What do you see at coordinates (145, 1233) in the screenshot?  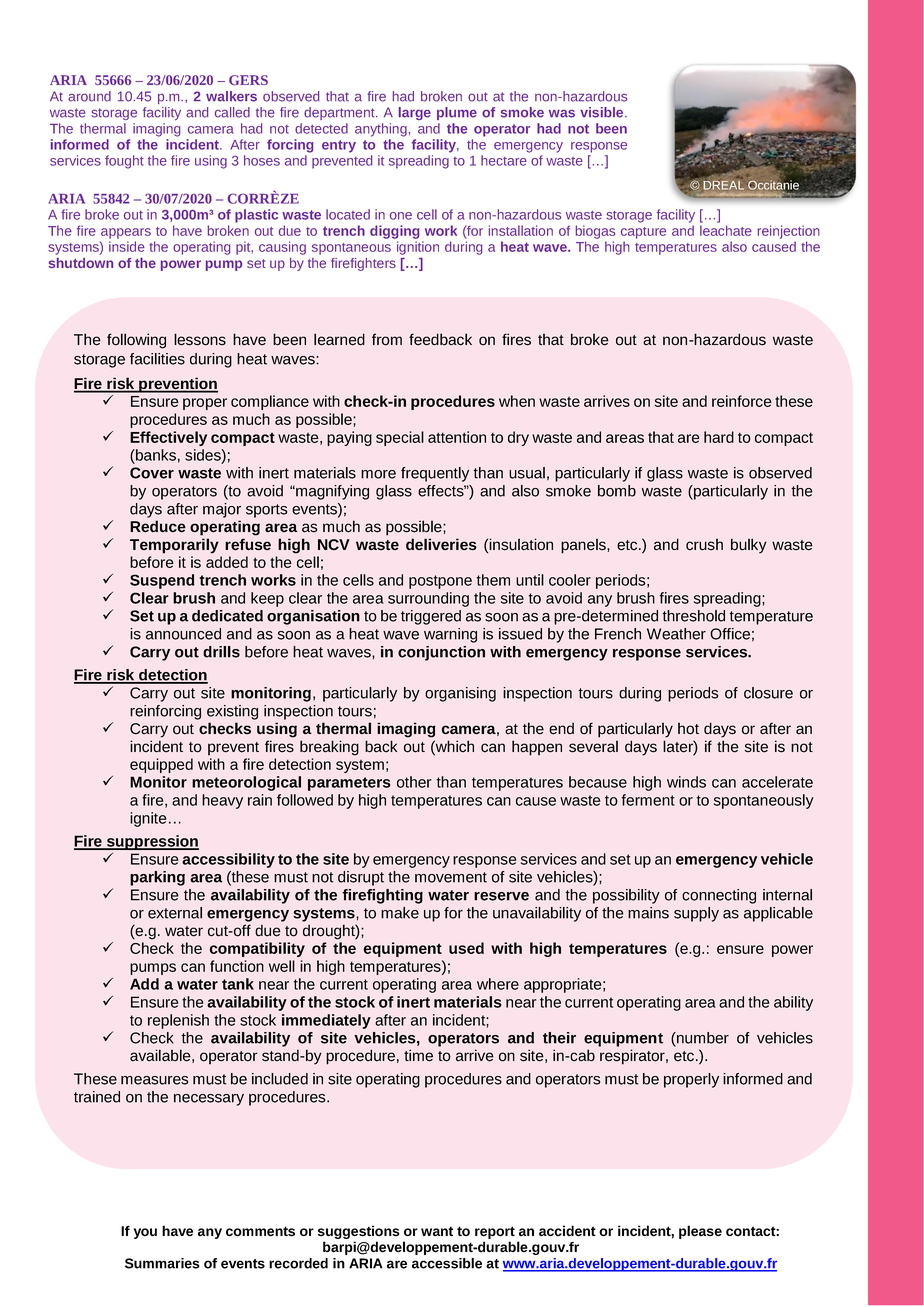 I see `you` at bounding box center [145, 1233].
